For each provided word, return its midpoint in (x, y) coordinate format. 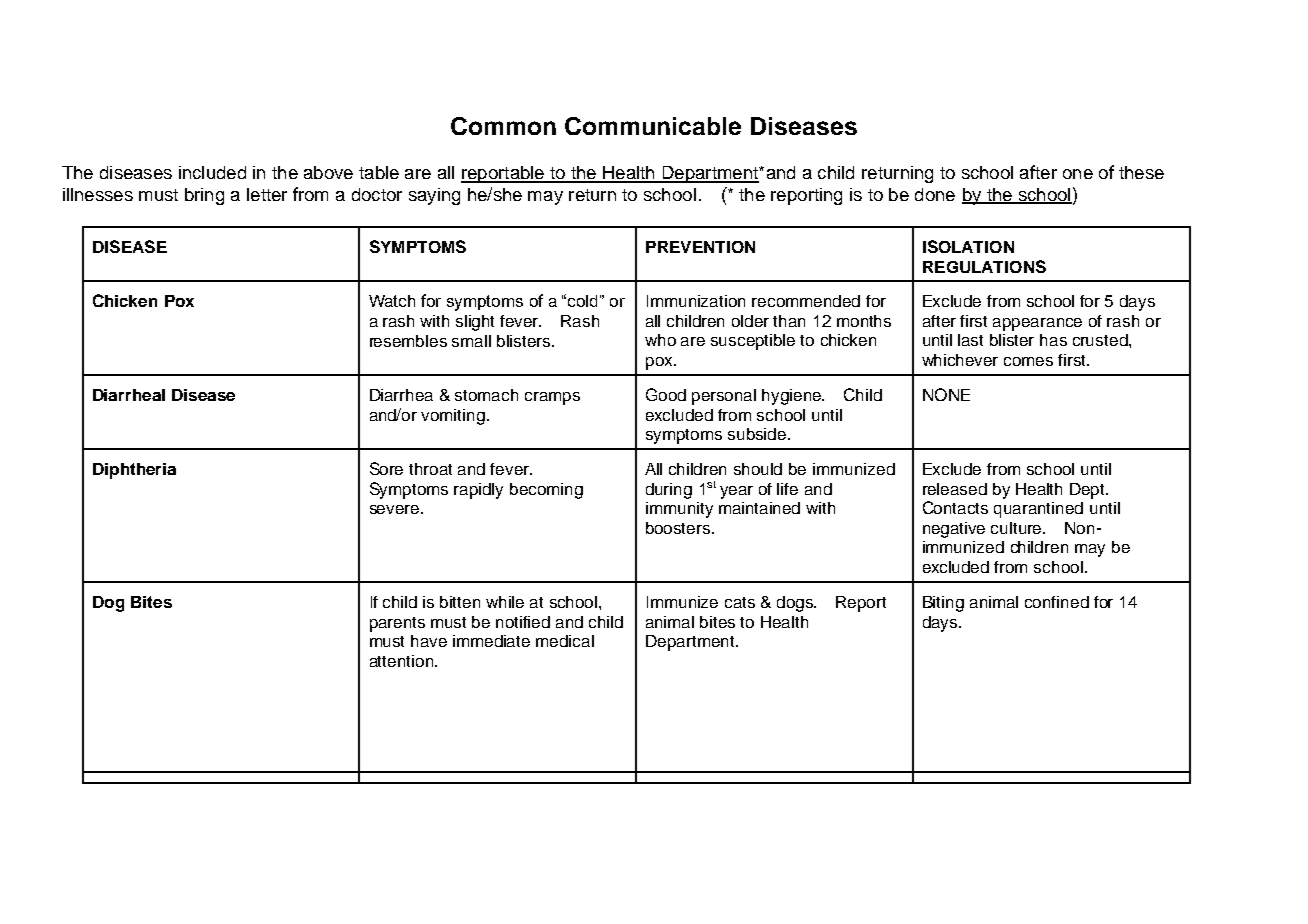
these (1141, 172)
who (660, 340)
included (212, 172)
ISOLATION (968, 246)
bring (204, 196)
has (1053, 340)
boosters (679, 528)
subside (758, 434)
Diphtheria (134, 471)
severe (396, 509)
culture (1018, 528)
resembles (408, 341)
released (955, 489)
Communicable (653, 126)
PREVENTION (700, 247)
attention (403, 661)
